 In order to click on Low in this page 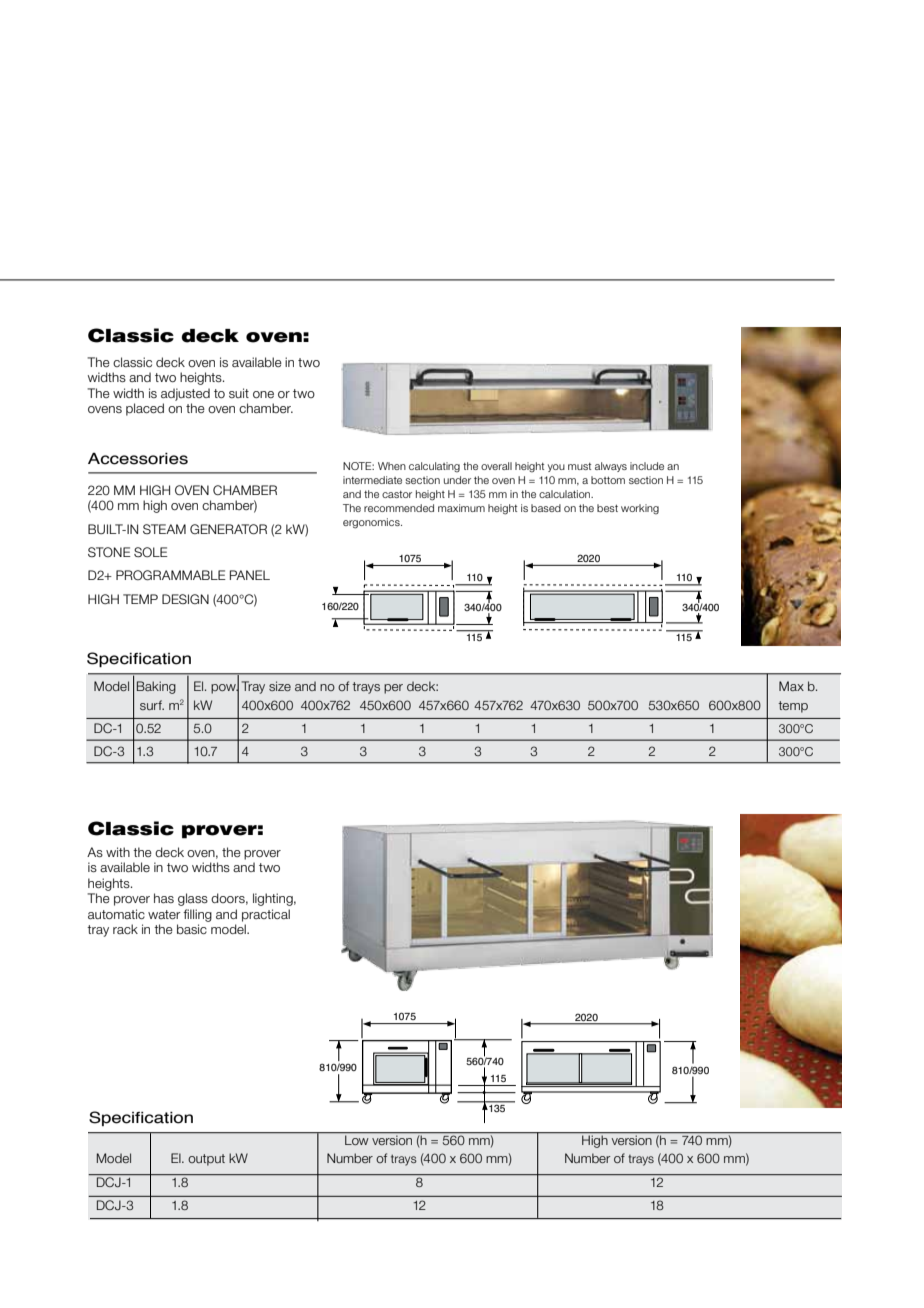, I will do `click(357, 1140)`.
